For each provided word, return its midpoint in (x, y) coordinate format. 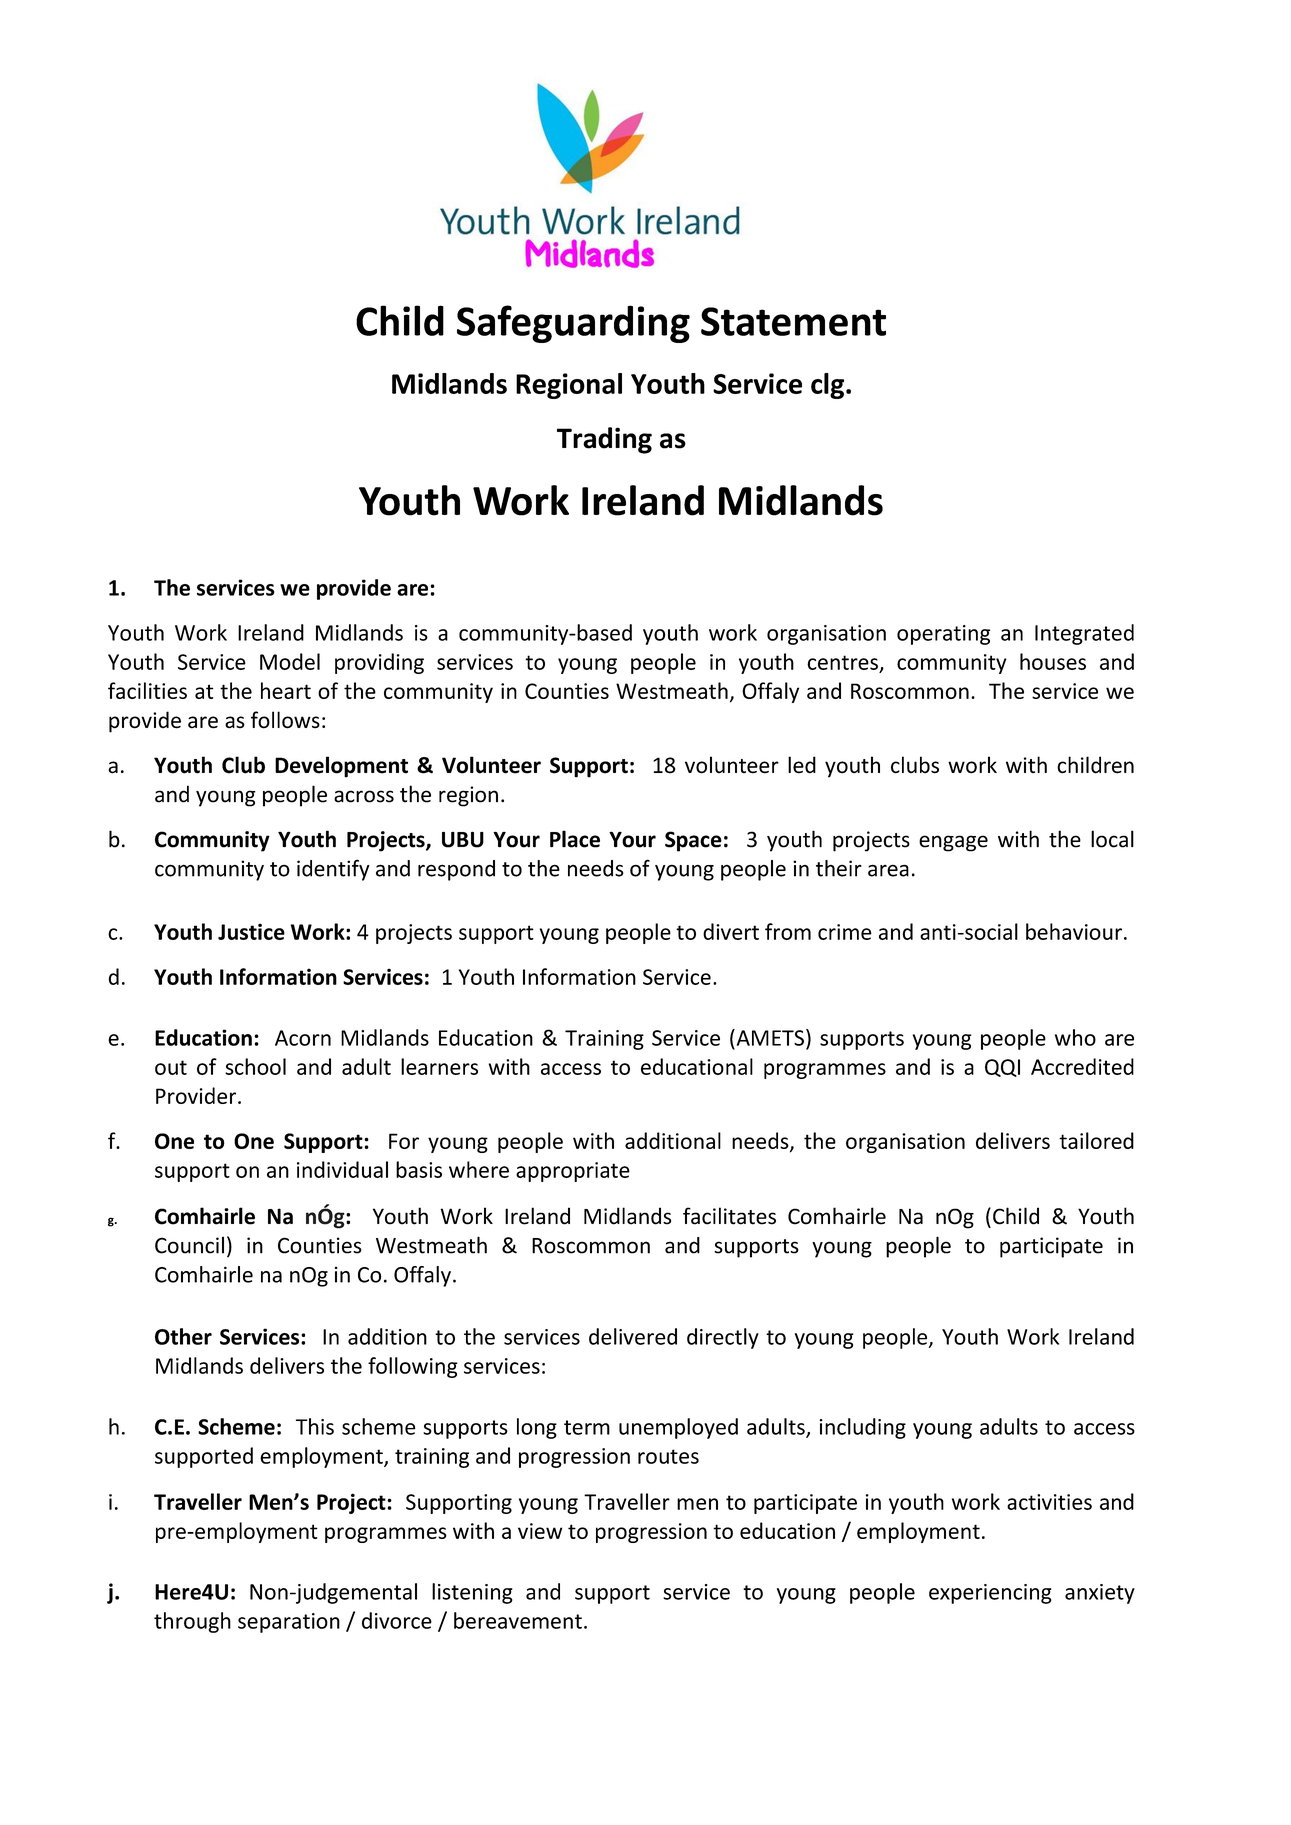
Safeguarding (573, 324)
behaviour (1074, 931)
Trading (604, 440)
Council (189, 1245)
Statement (793, 321)
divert (731, 931)
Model (290, 661)
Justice (251, 931)
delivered (633, 1336)
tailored (1096, 1140)
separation (289, 1623)
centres (842, 662)
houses (1053, 661)
